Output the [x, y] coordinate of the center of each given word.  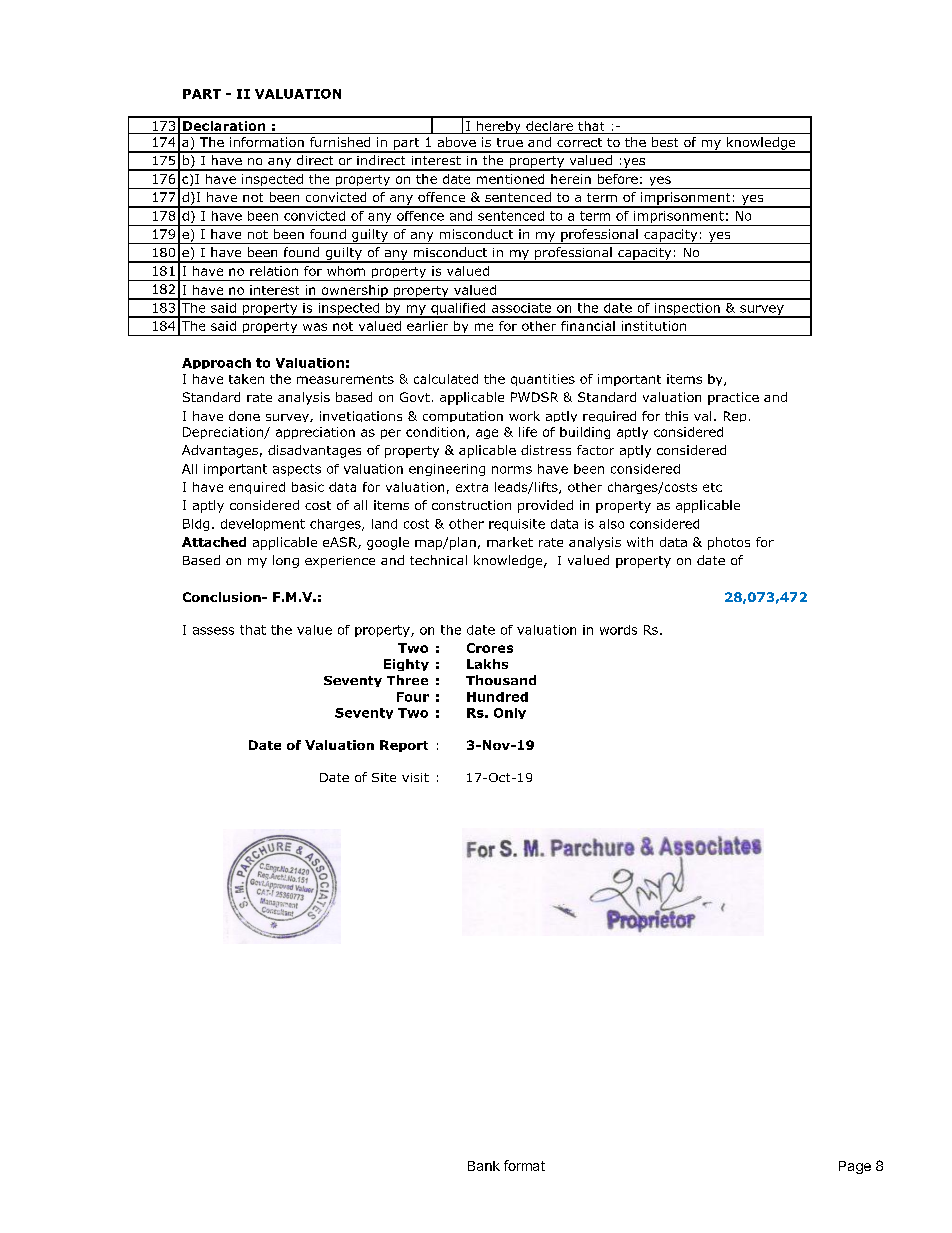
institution [654, 326]
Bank [484, 1166]
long [286, 561]
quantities [543, 380]
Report [404, 746]
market [510, 542]
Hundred [497, 697]
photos [729, 543]
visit [415, 777]
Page [855, 1167]
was [315, 327]
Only [510, 713]
